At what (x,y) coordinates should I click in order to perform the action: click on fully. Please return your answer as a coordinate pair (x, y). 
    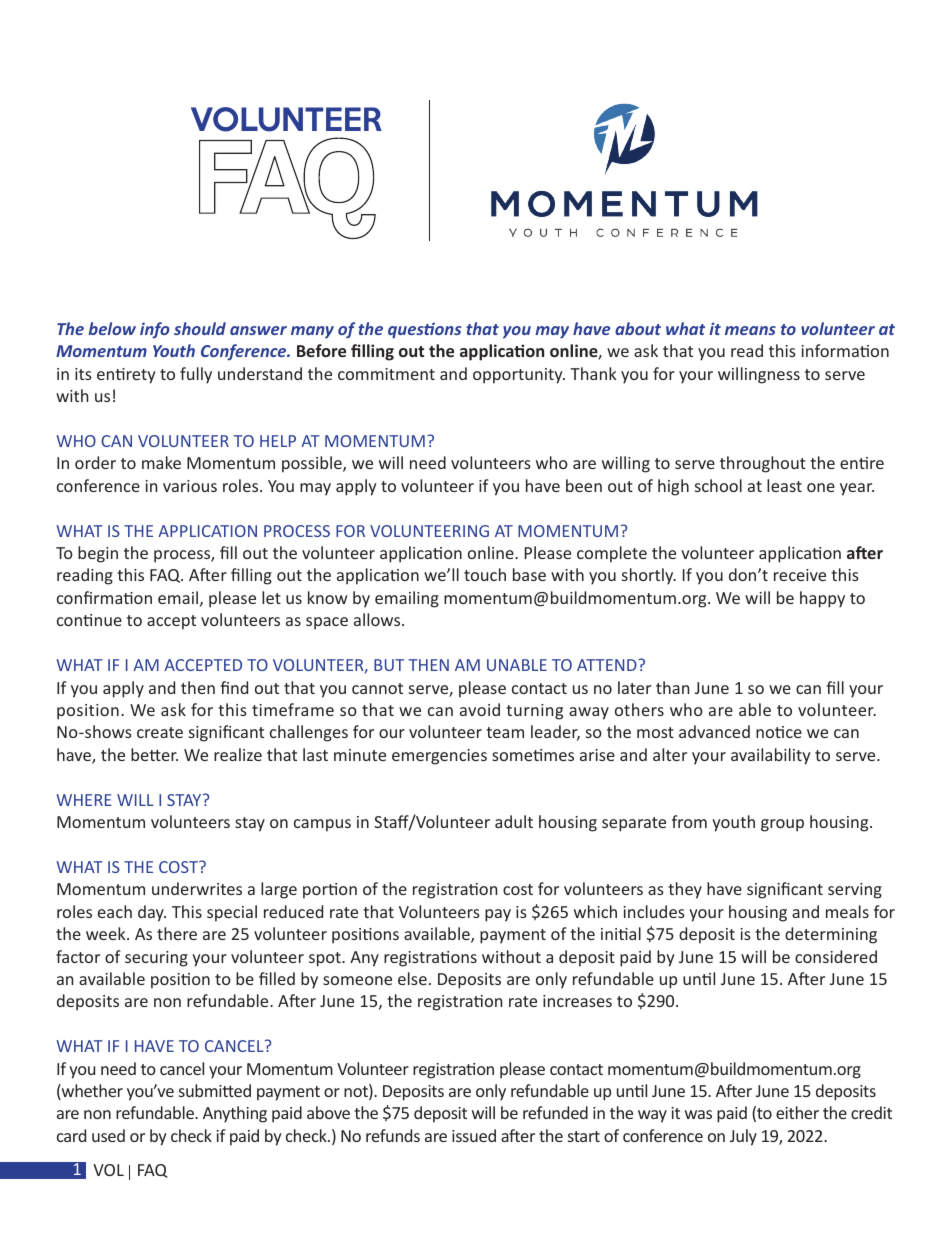
    Looking at the image, I should click on (196, 375).
